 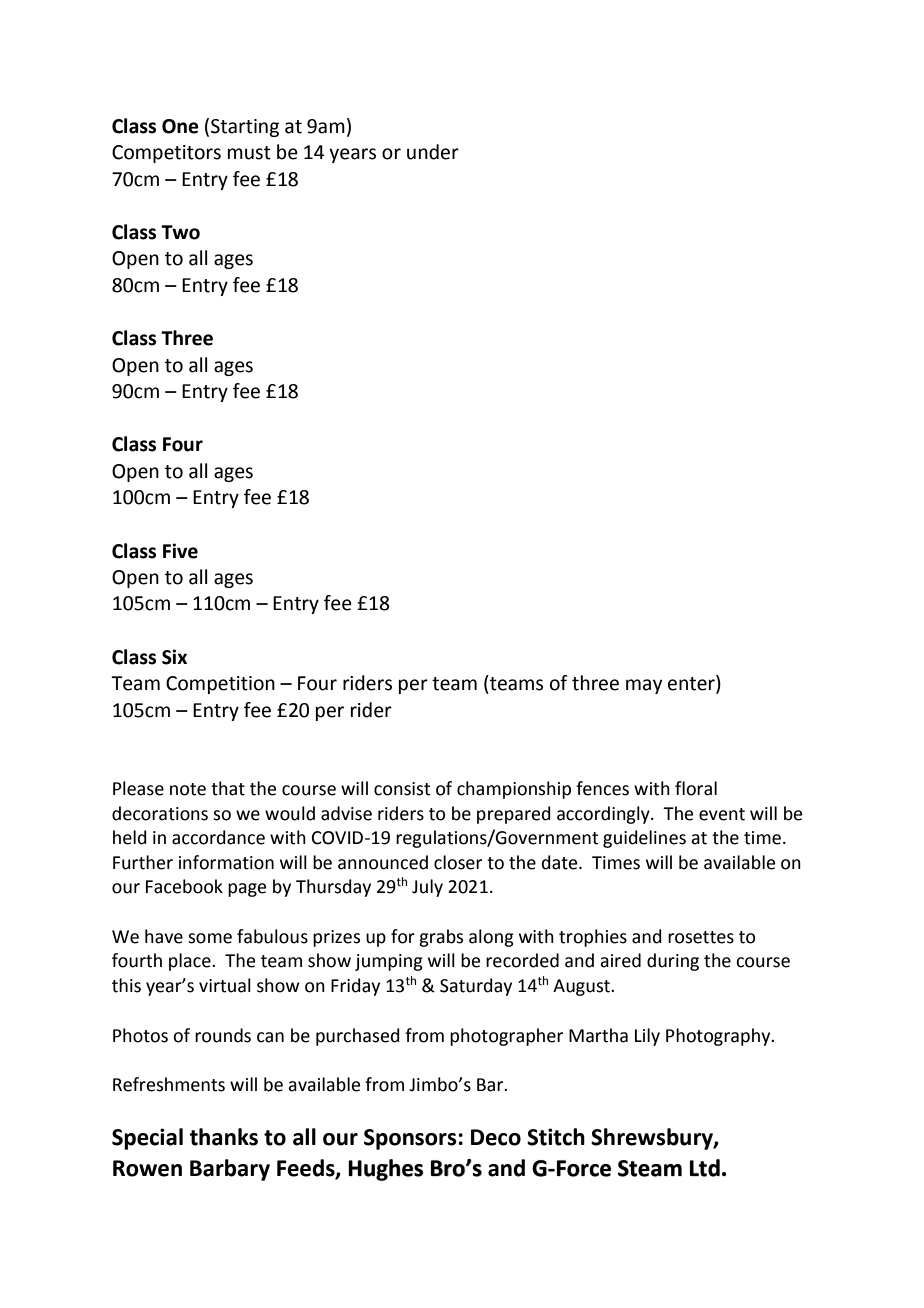 I want to click on Sponsors, so click(x=410, y=1139).
